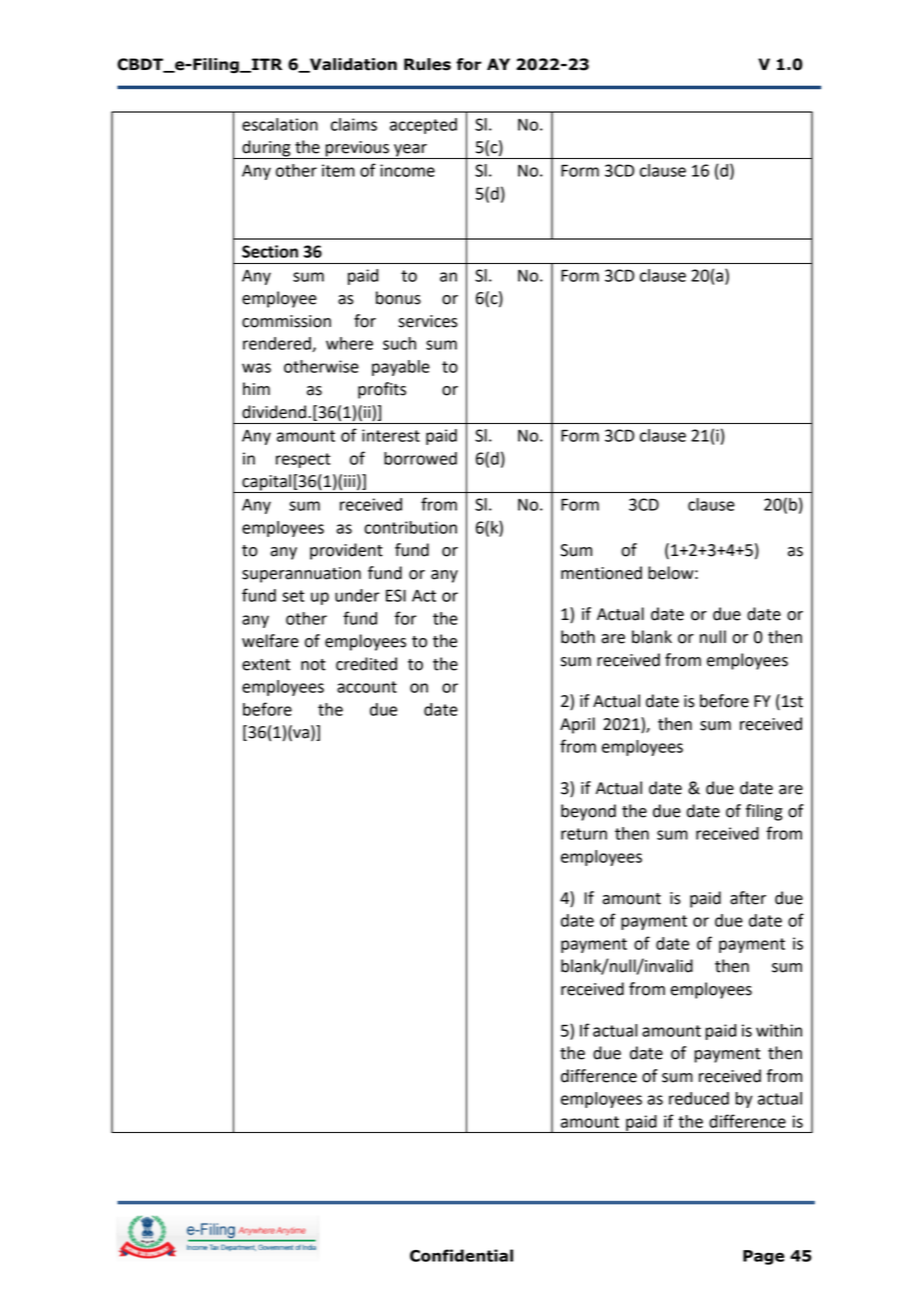 The width and height of the image is (924, 1308). I want to click on both, so click(578, 637).
